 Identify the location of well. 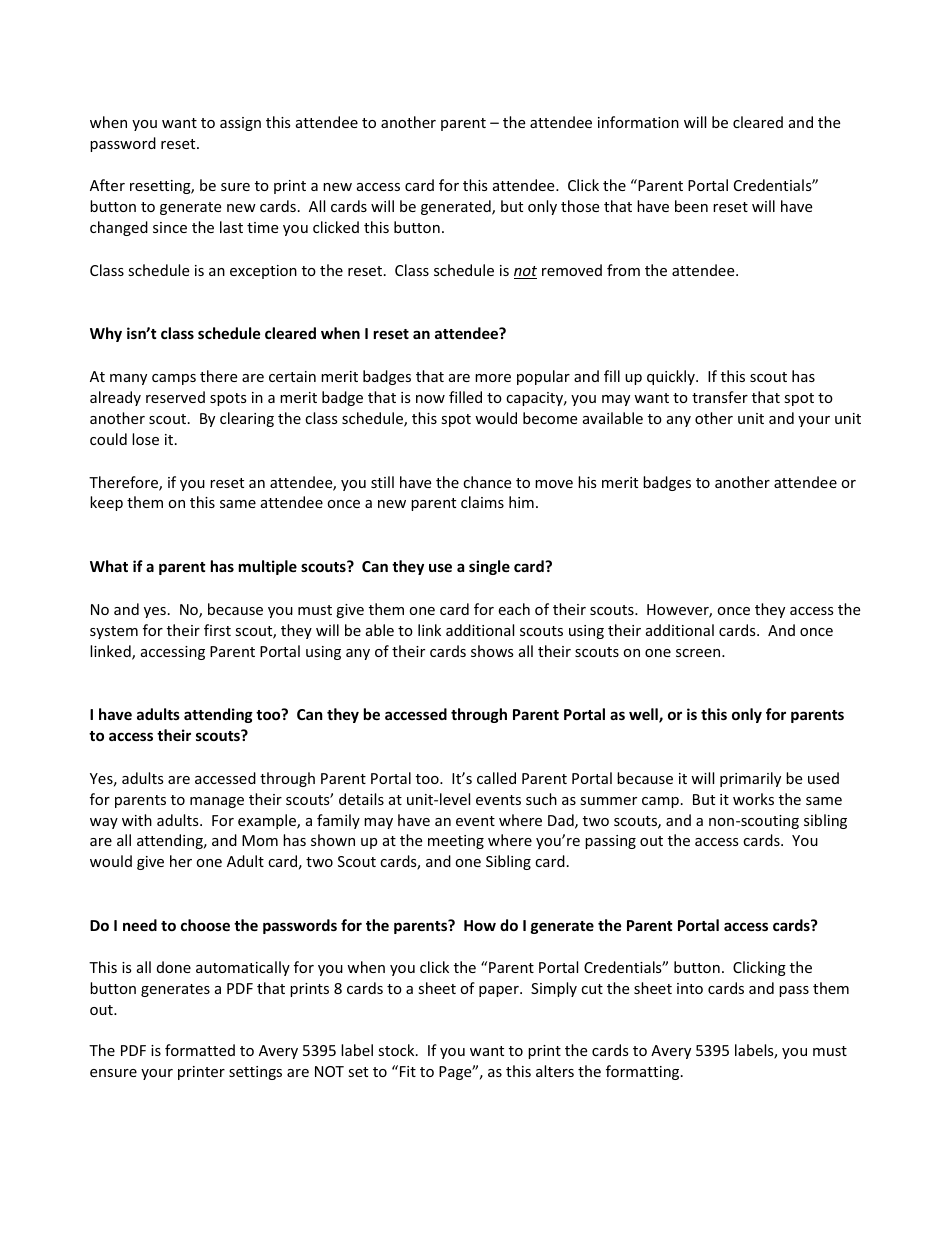
(644, 715).
